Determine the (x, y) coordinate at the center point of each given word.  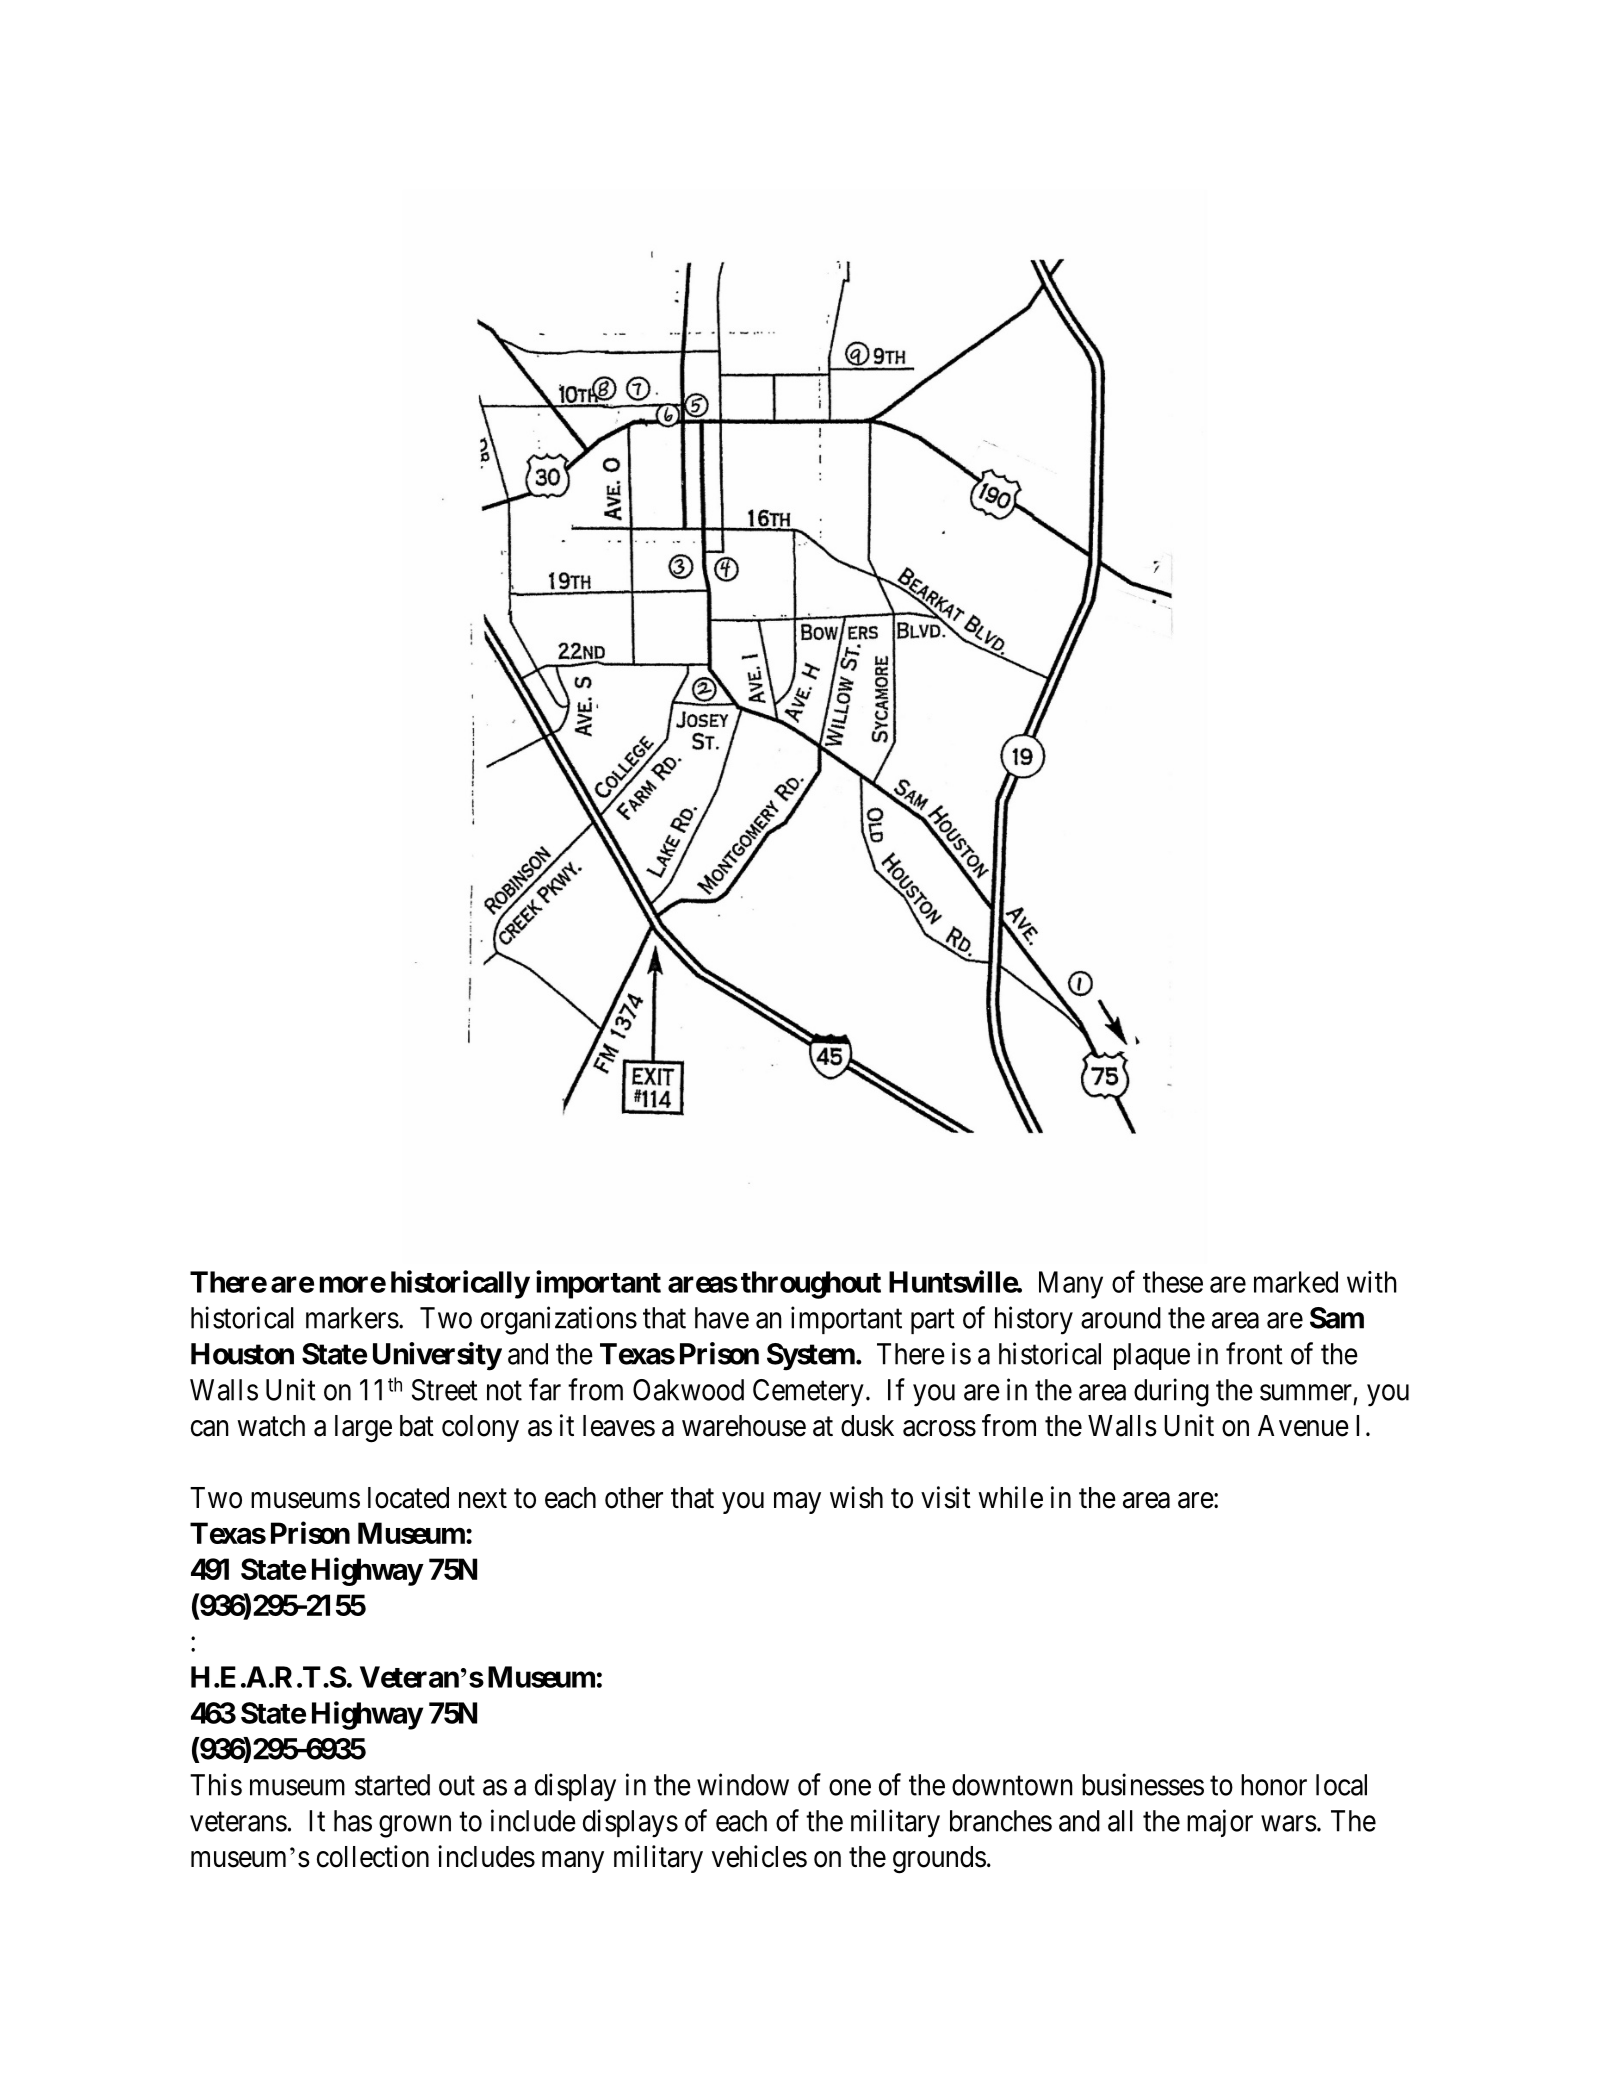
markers (352, 1318)
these (1173, 1282)
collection (373, 1856)
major (1220, 1823)
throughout (811, 1285)
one (850, 1787)
